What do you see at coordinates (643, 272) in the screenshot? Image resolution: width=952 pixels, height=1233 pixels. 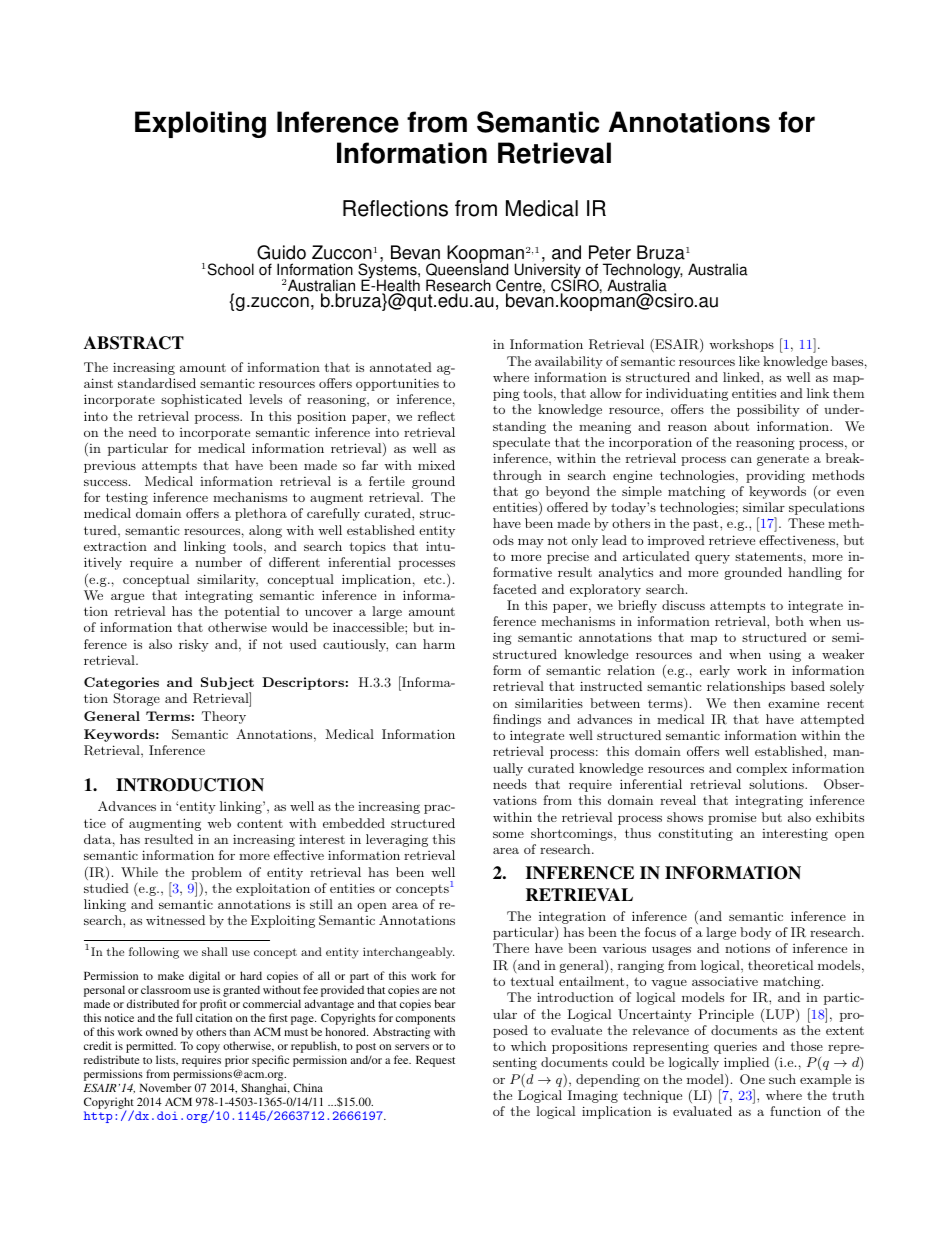 I see `Technology` at bounding box center [643, 272].
